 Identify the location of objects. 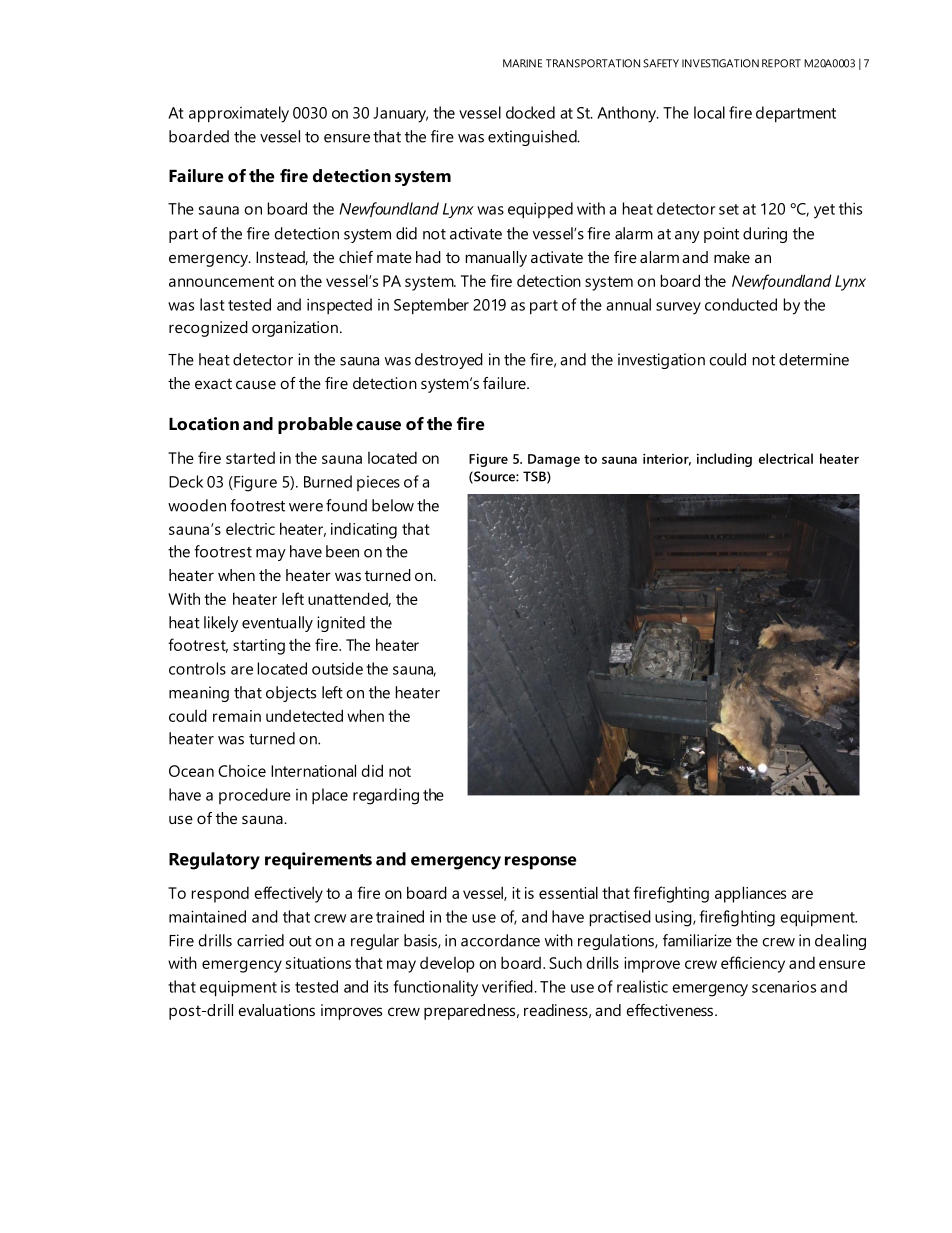
(291, 694).
